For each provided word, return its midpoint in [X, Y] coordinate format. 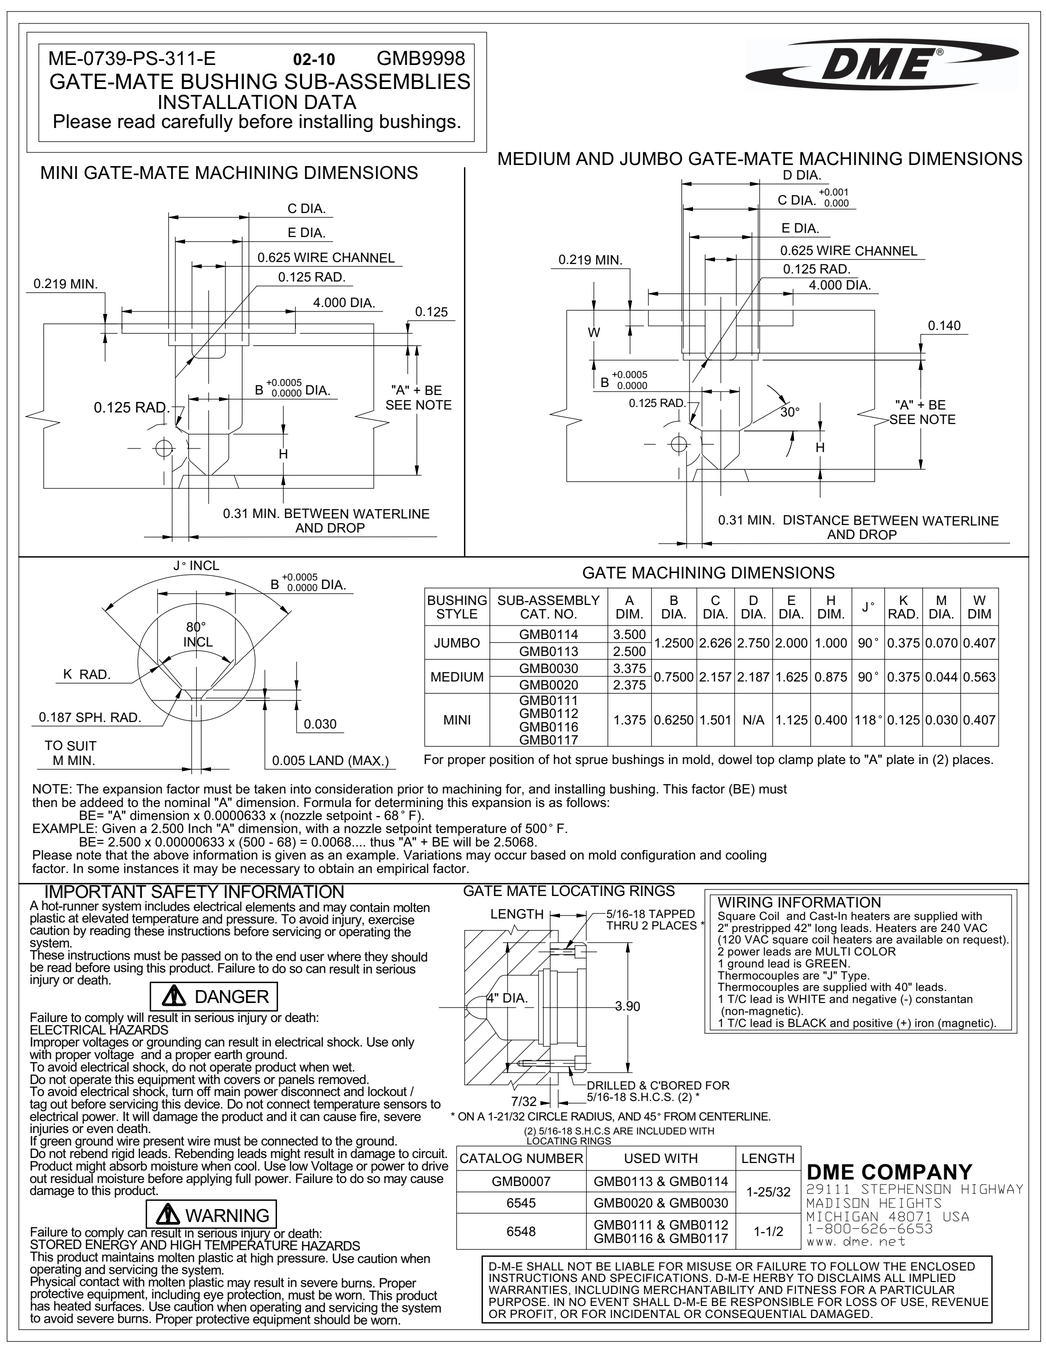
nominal [187, 802]
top [765, 761]
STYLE [457, 614]
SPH [90, 717]
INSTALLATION [228, 102]
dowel [735, 759]
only [403, 1043]
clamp [795, 760]
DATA [331, 102]
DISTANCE [816, 520]
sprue [591, 762]
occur [510, 856]
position [512, 760]
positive [873, 1025]
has [40, 1305]
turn [182, 1091]
